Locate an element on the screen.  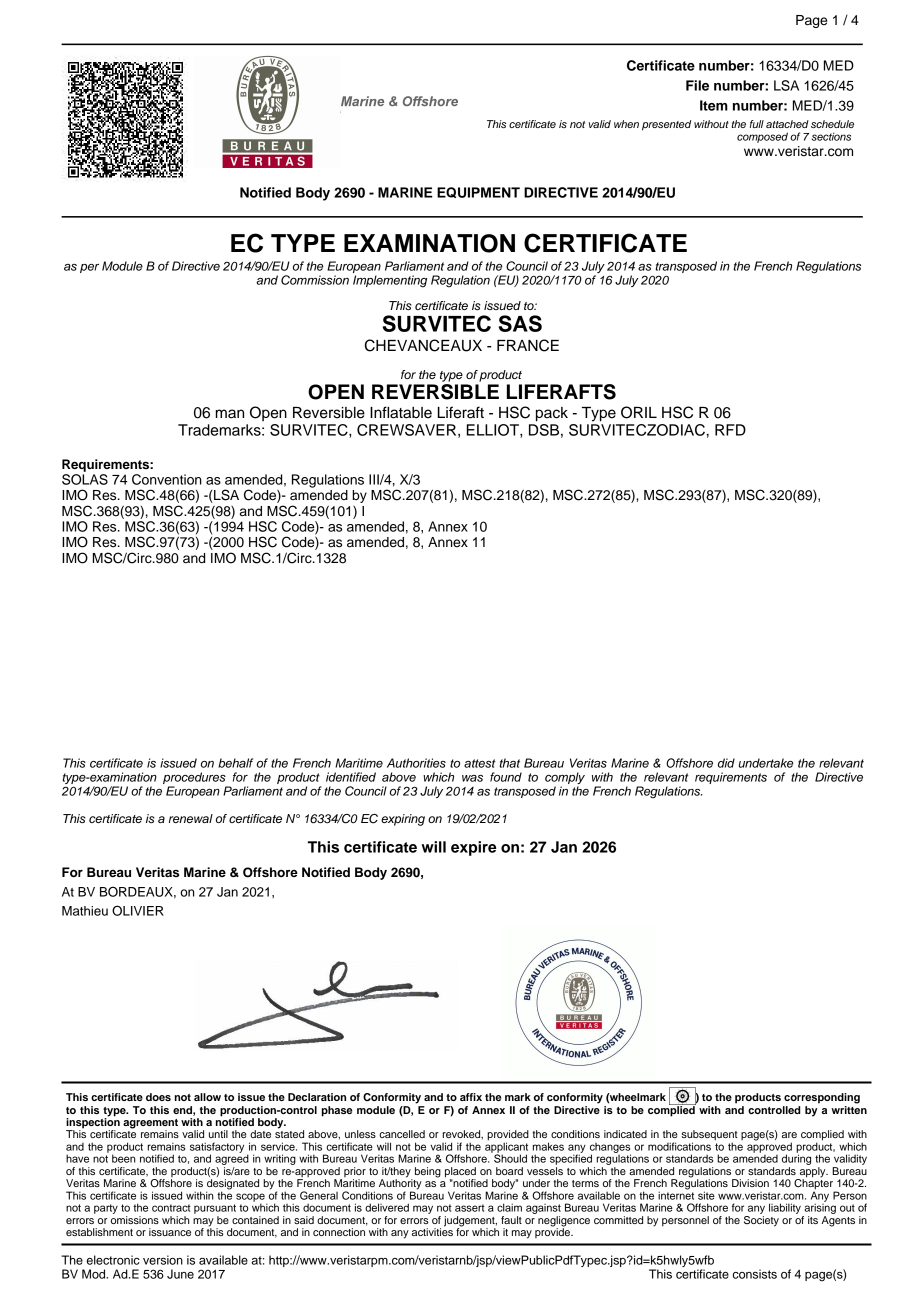
Inflatable is located at coordinates (401, 412).
